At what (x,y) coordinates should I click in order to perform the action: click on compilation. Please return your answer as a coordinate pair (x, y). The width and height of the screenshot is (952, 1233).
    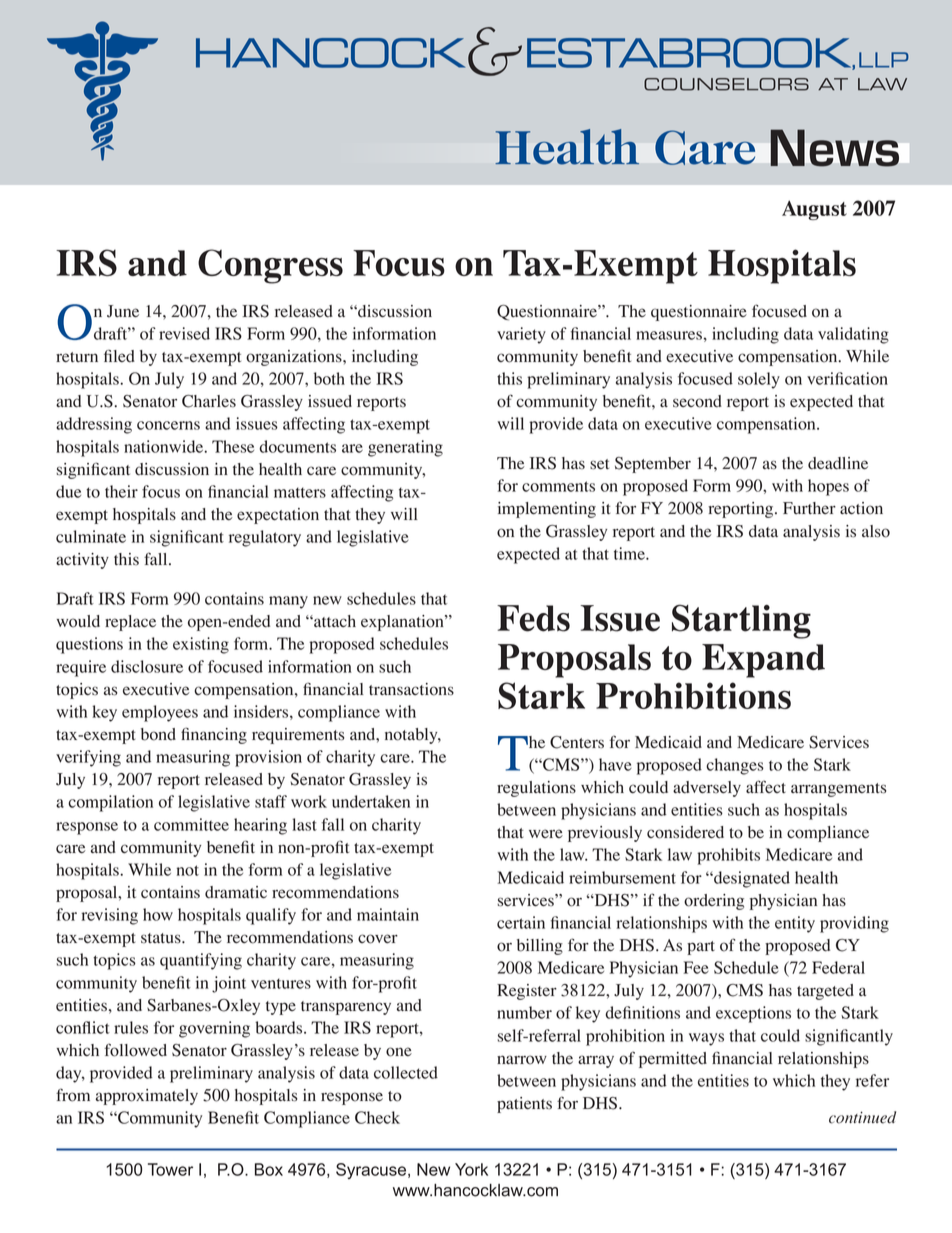
    Looking at the image, I should click on (110, 803).
